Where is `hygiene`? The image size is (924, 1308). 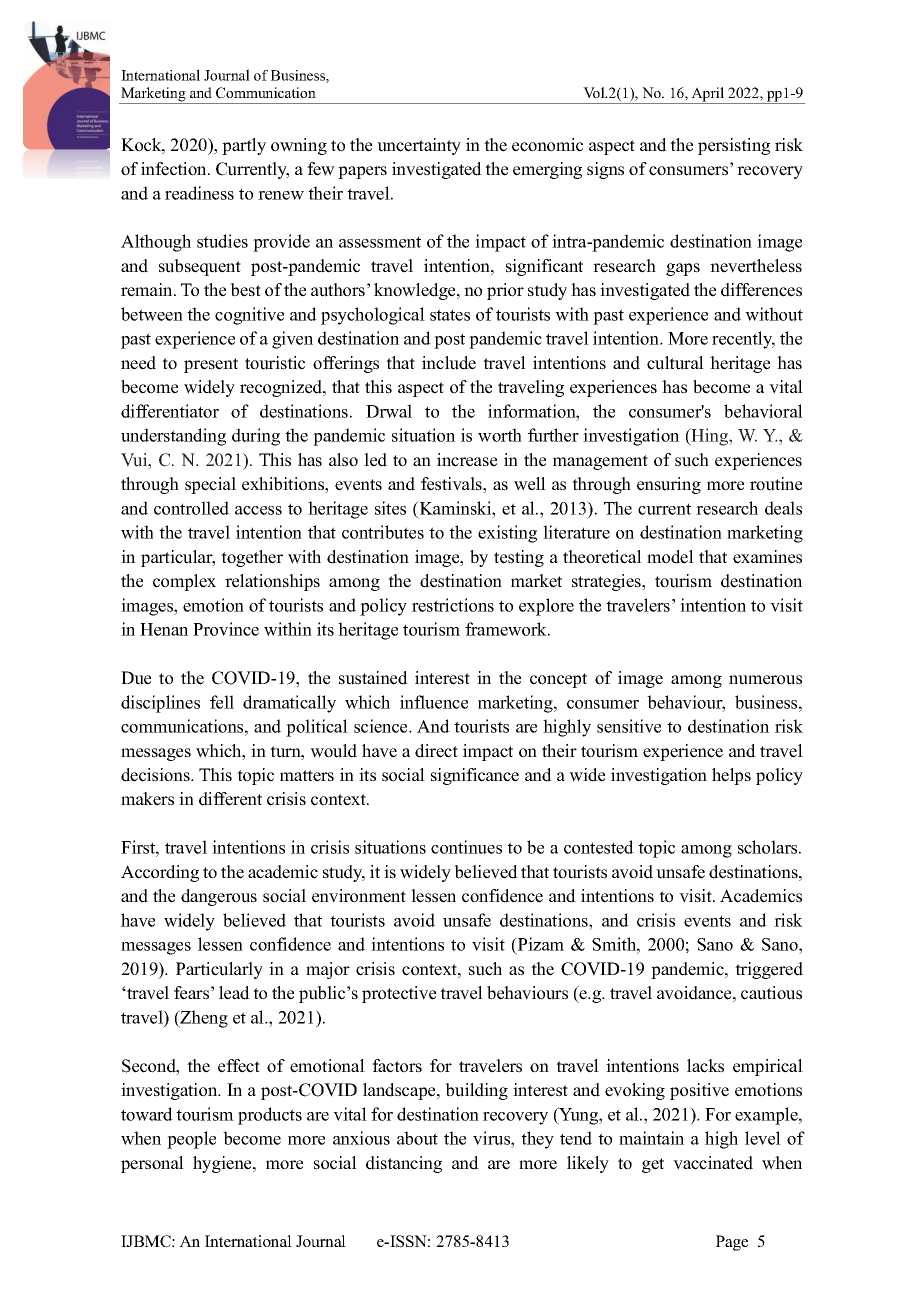
hygiene is located at coordinates (223, 1164).
